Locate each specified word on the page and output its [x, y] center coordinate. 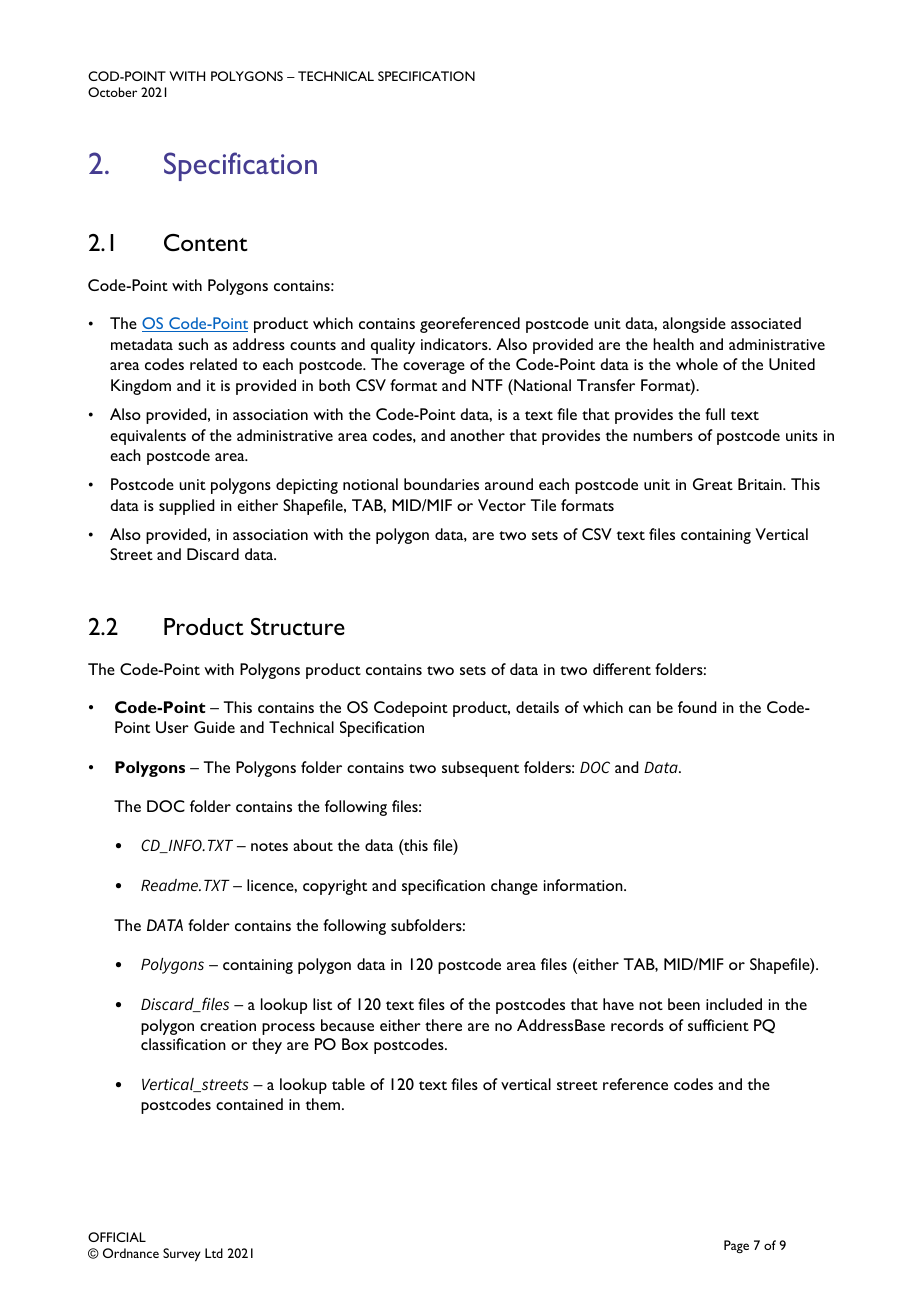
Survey [182, 1255]
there [443, 1025]
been [684, 1004]
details [537, 707]
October [112, 92]
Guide [214, 727]
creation [228, 1025]
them [324, 1104]
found [697, 707]
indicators [455, 344]
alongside [694, 325]
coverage [434, 368]
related [213, 364]
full [715, 414]
